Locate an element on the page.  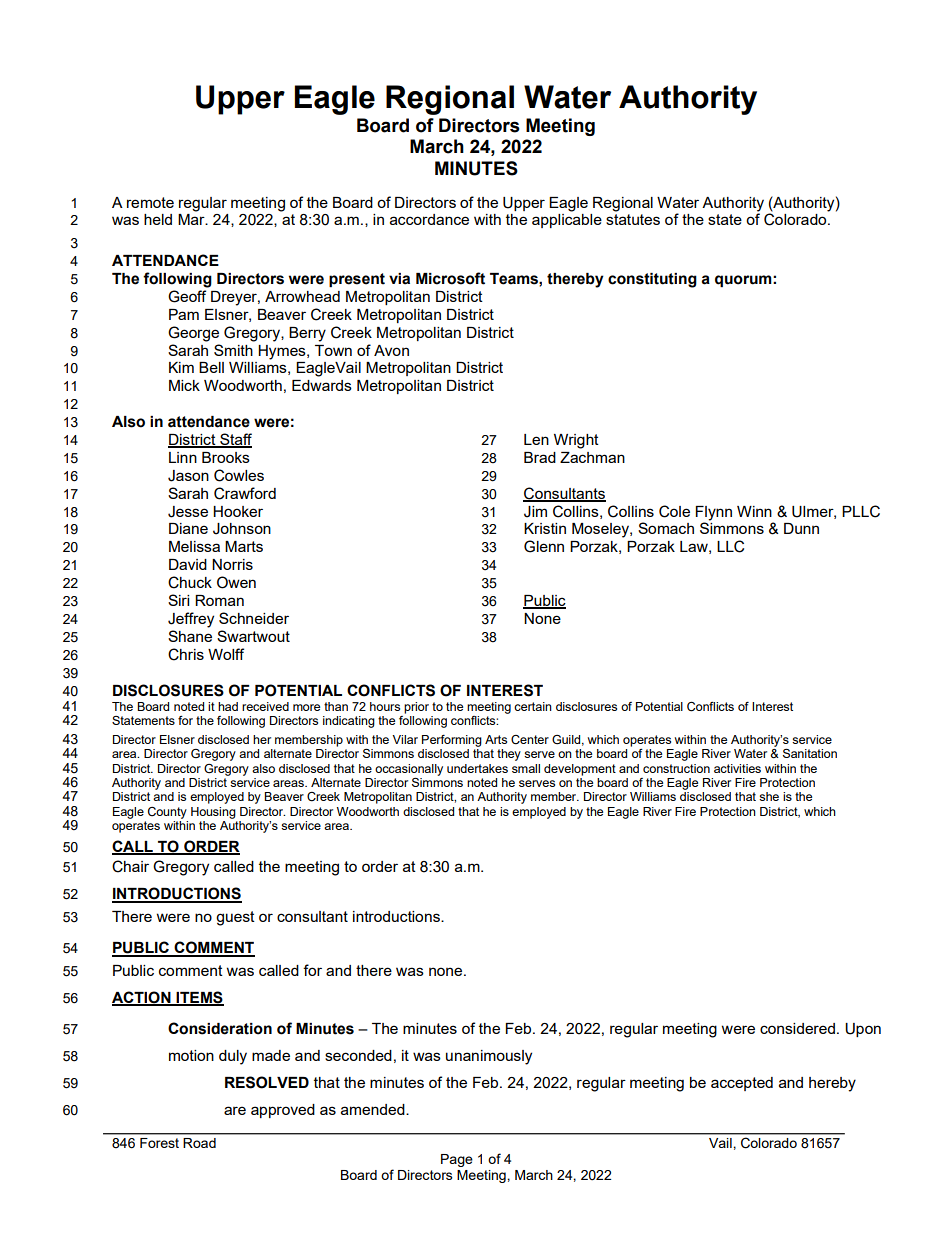
accepted is located at coordinates (742, 1084).
